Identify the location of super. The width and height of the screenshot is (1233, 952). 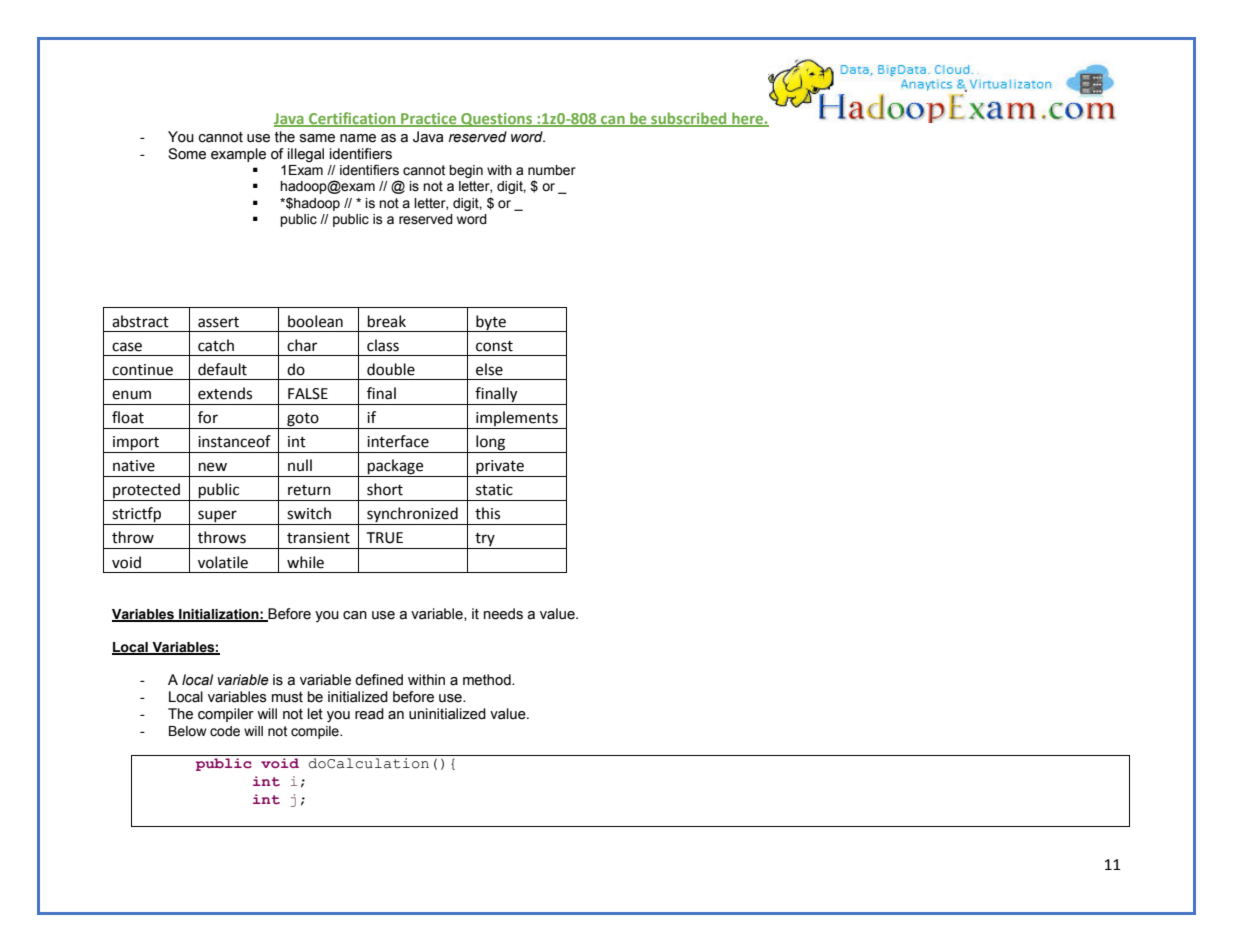
(217, 517).
